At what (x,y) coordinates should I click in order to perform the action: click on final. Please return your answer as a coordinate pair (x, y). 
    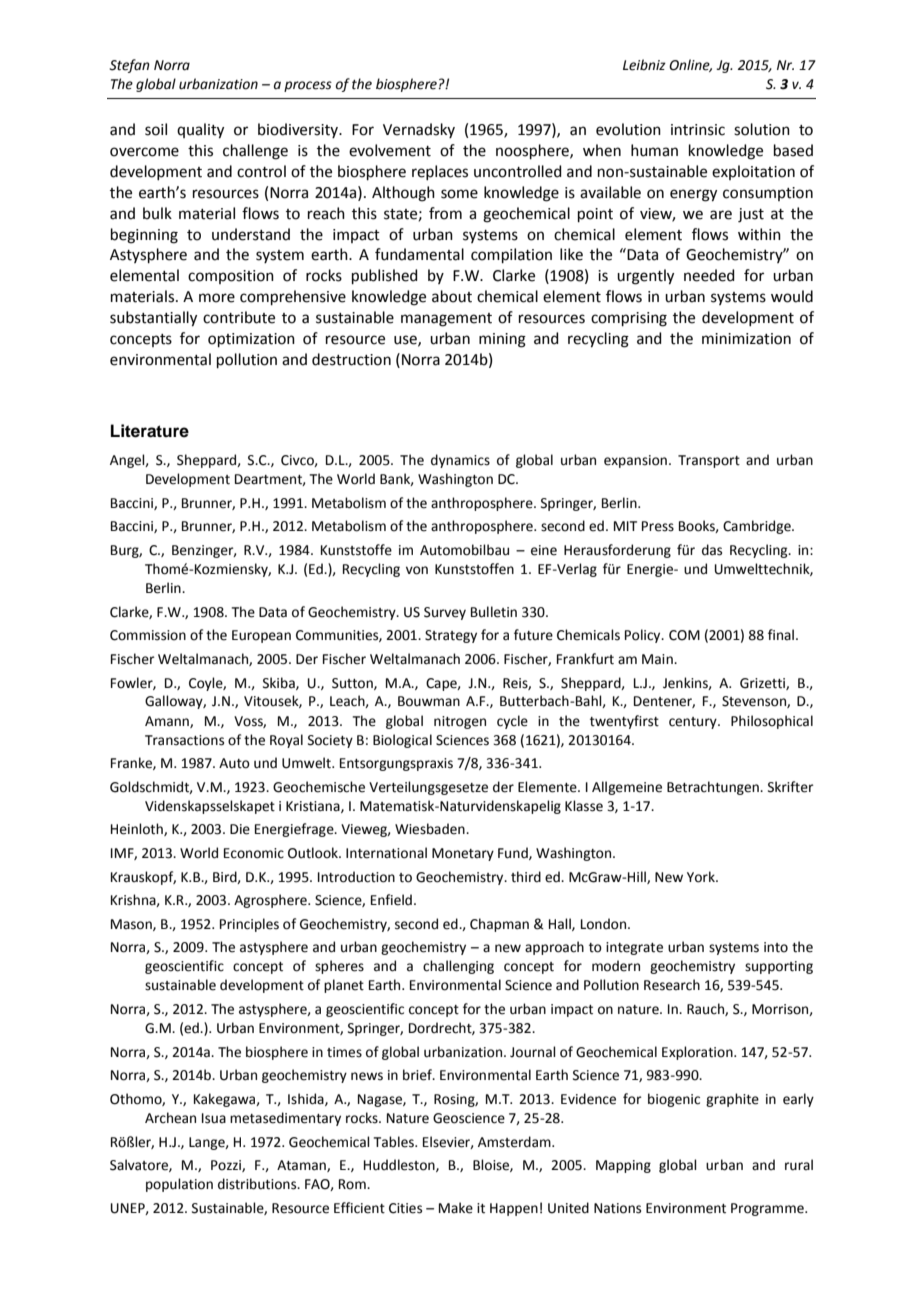
    Looking at the image, I should click on (781, 634).
